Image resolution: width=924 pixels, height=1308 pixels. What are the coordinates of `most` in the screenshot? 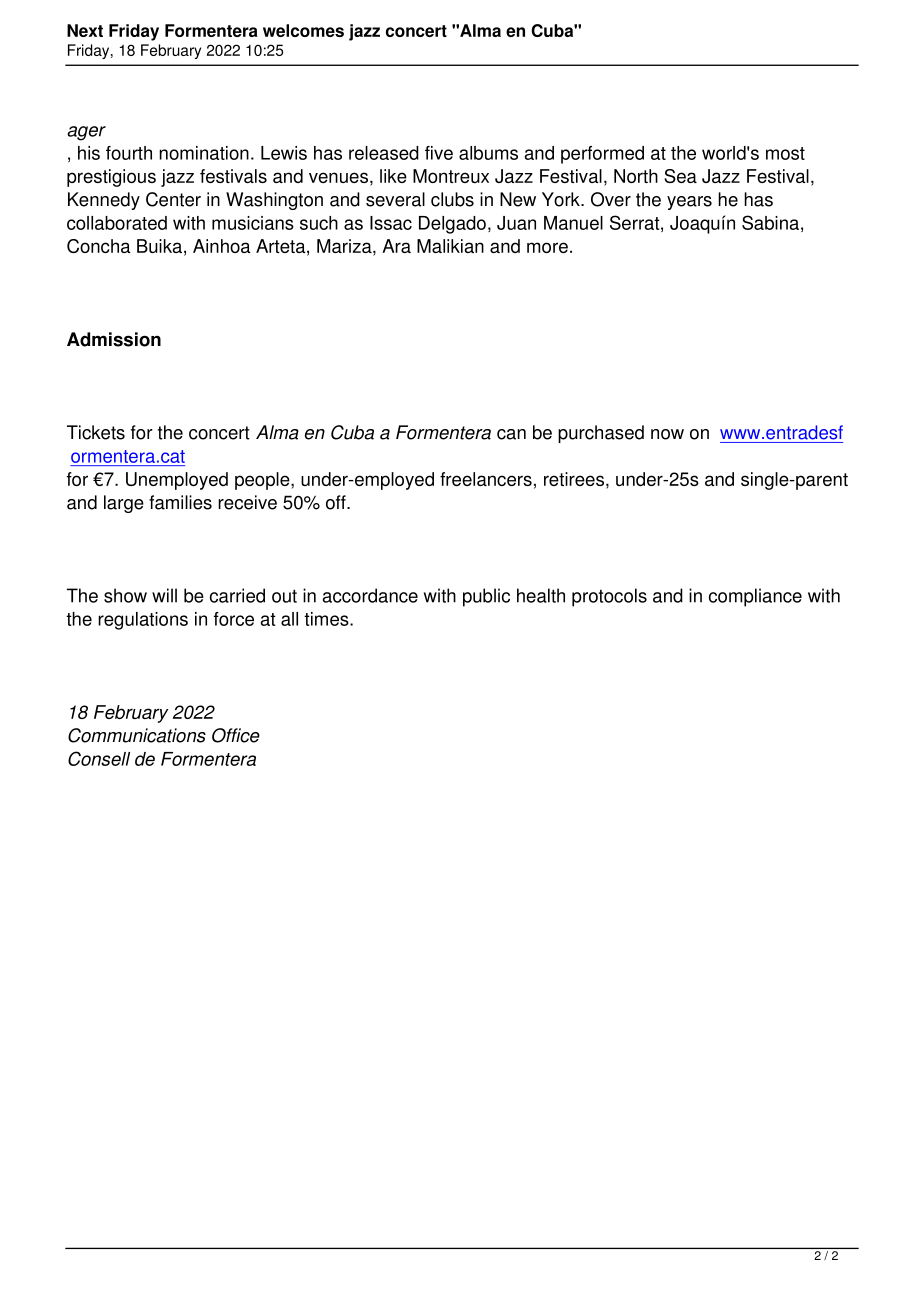 It's located at (785, 153).
